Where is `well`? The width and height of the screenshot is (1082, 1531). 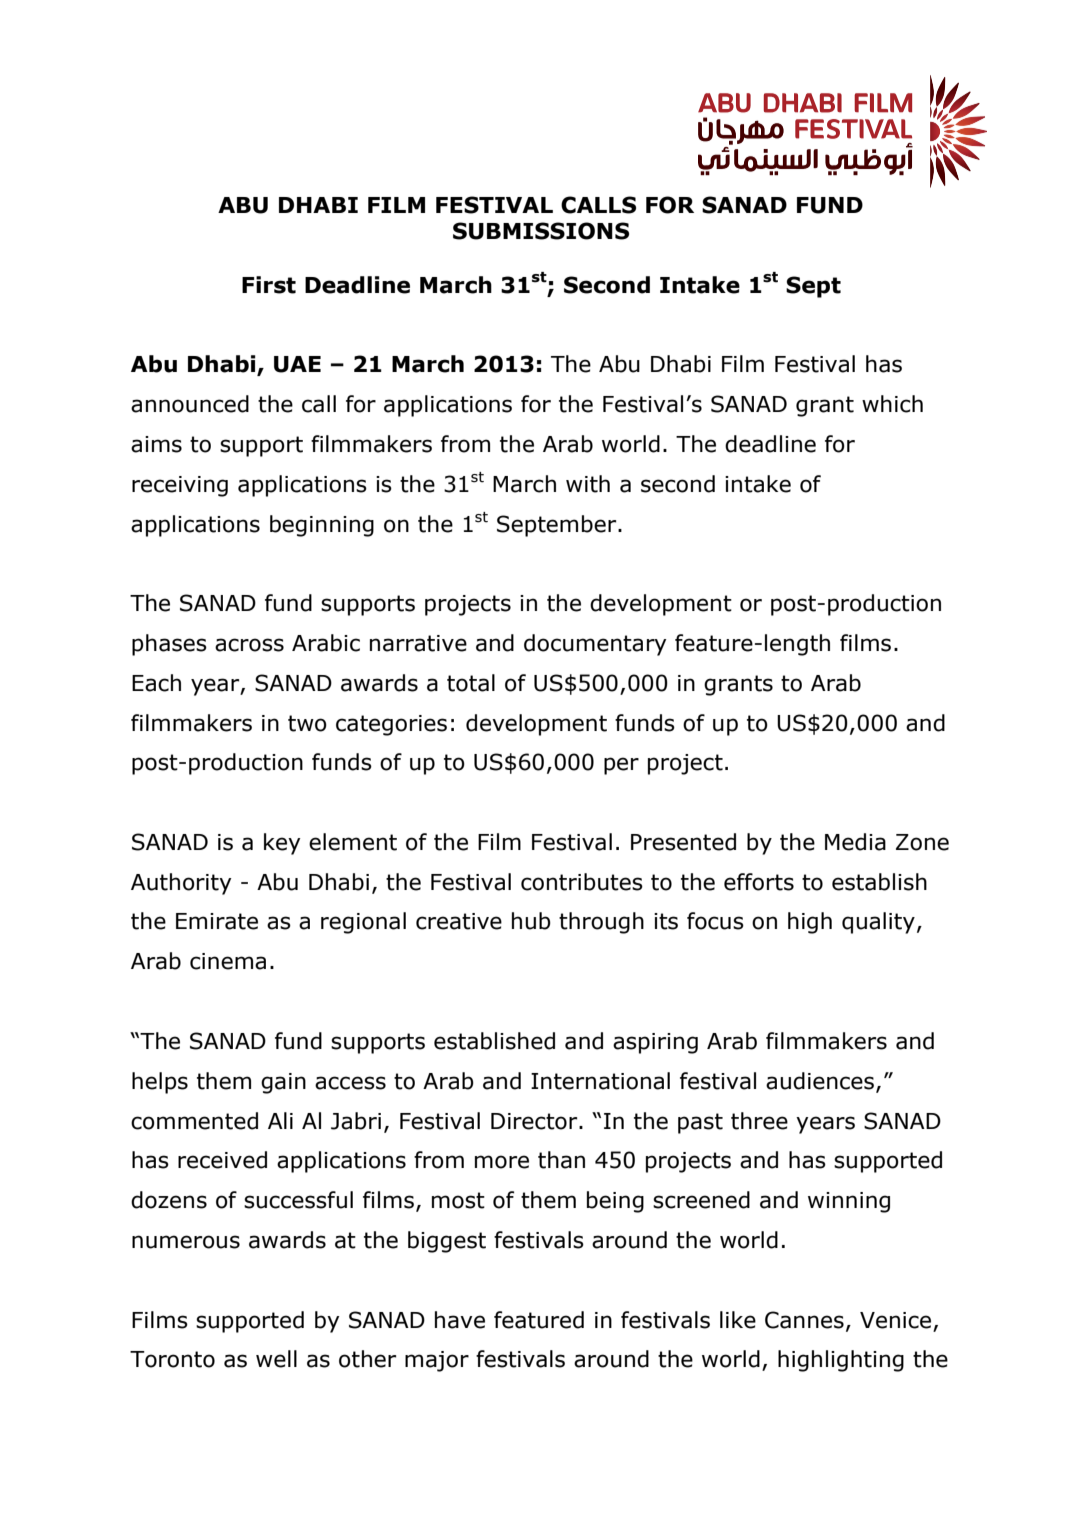 well is located at coordinates (276, 1359).
